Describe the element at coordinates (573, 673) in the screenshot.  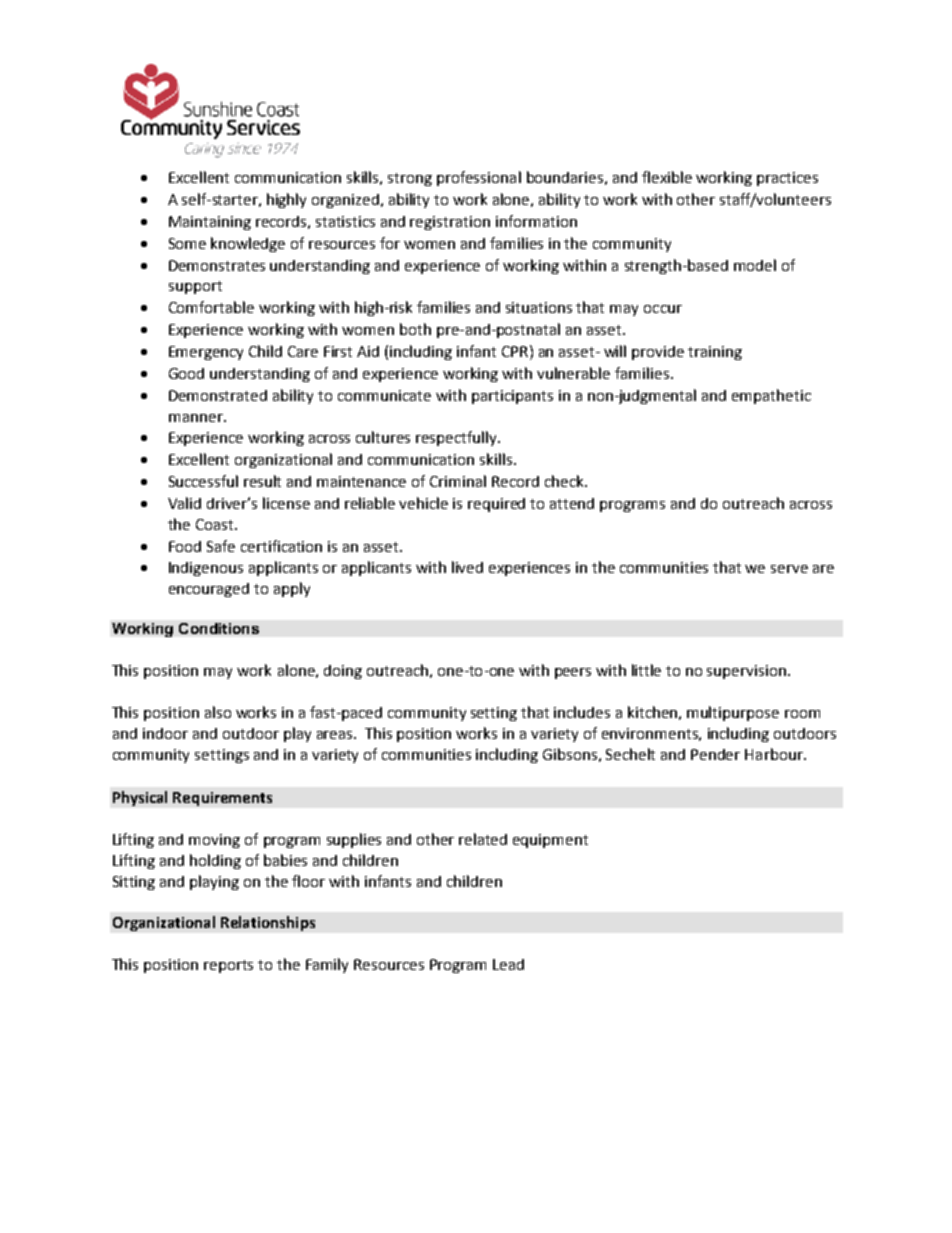
I see `peers` at that location.
